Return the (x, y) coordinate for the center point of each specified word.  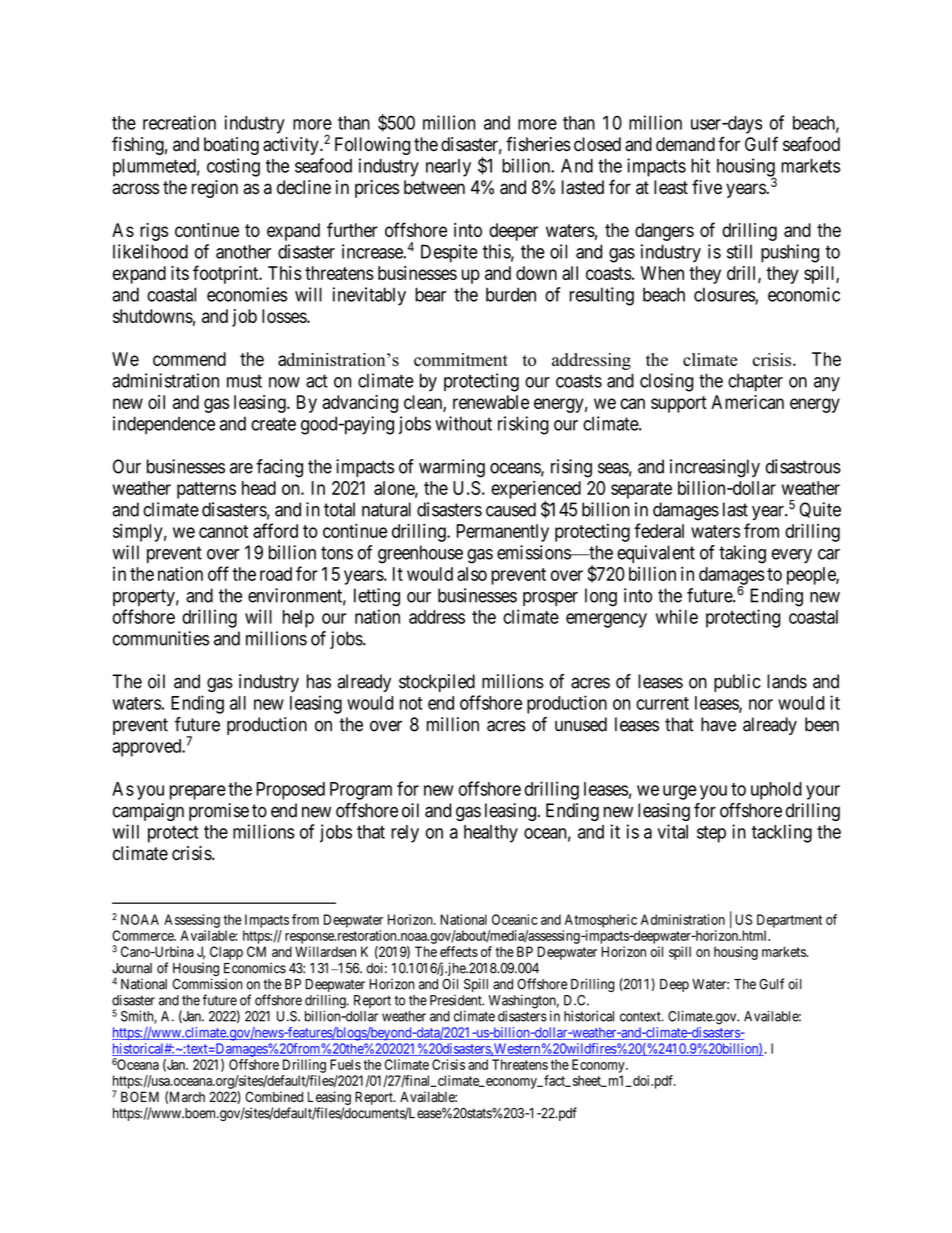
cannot (223, 531)
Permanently (502, 533)
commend (189, 359)
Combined (274, 1096)
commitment (461, 360)
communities (161, 638)
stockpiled (437, 683)
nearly (448, 168)
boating (231, 146)
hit (700, 165)
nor (761, 704)
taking (742, 554)
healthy (491, 834)
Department (789, 921)
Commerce (143, 935)
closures (725, 295)
